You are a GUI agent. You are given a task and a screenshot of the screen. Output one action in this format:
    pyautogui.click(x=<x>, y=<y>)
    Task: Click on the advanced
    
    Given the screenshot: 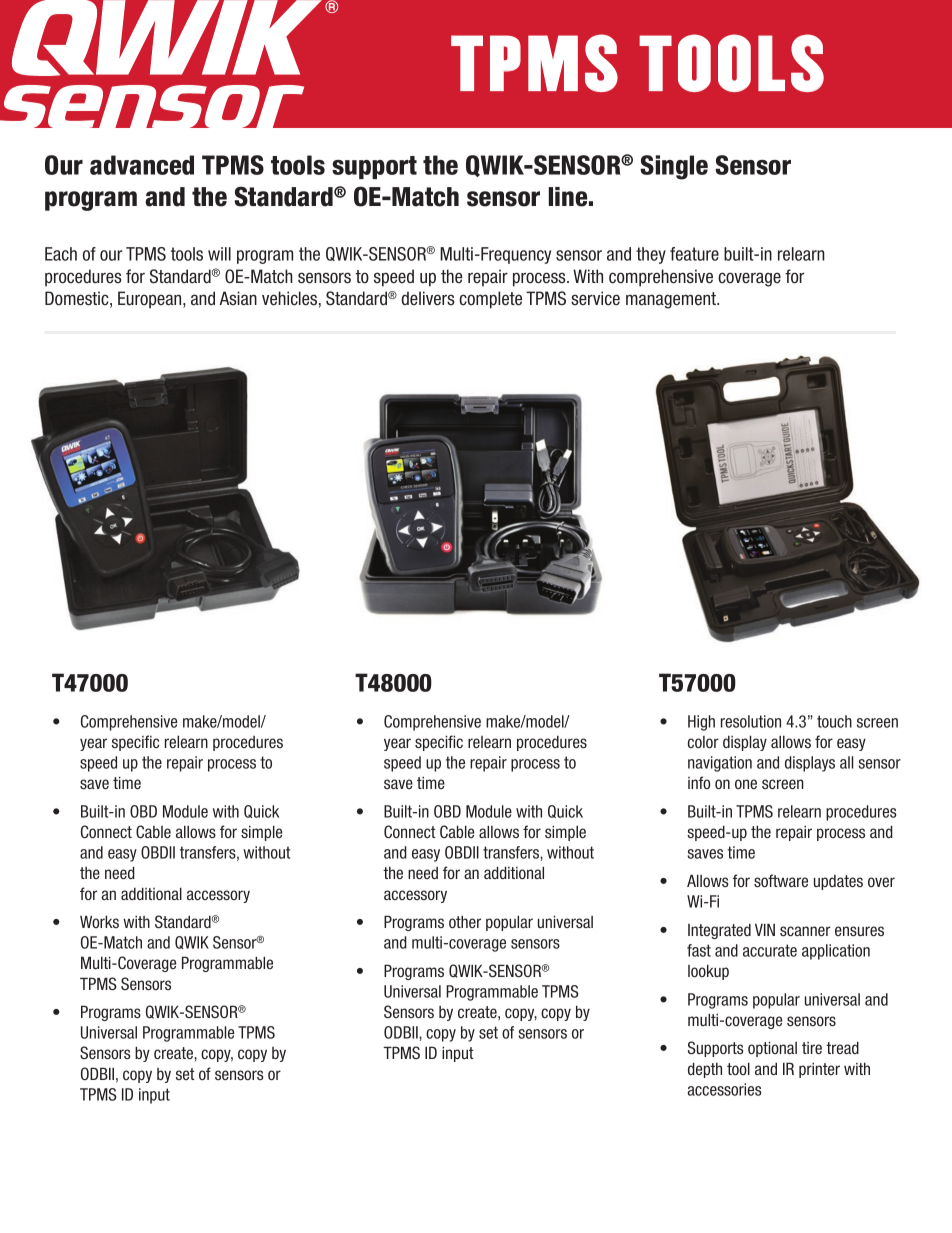 What is the action you would take?
    pyautogui.click(x=142, y=165)
